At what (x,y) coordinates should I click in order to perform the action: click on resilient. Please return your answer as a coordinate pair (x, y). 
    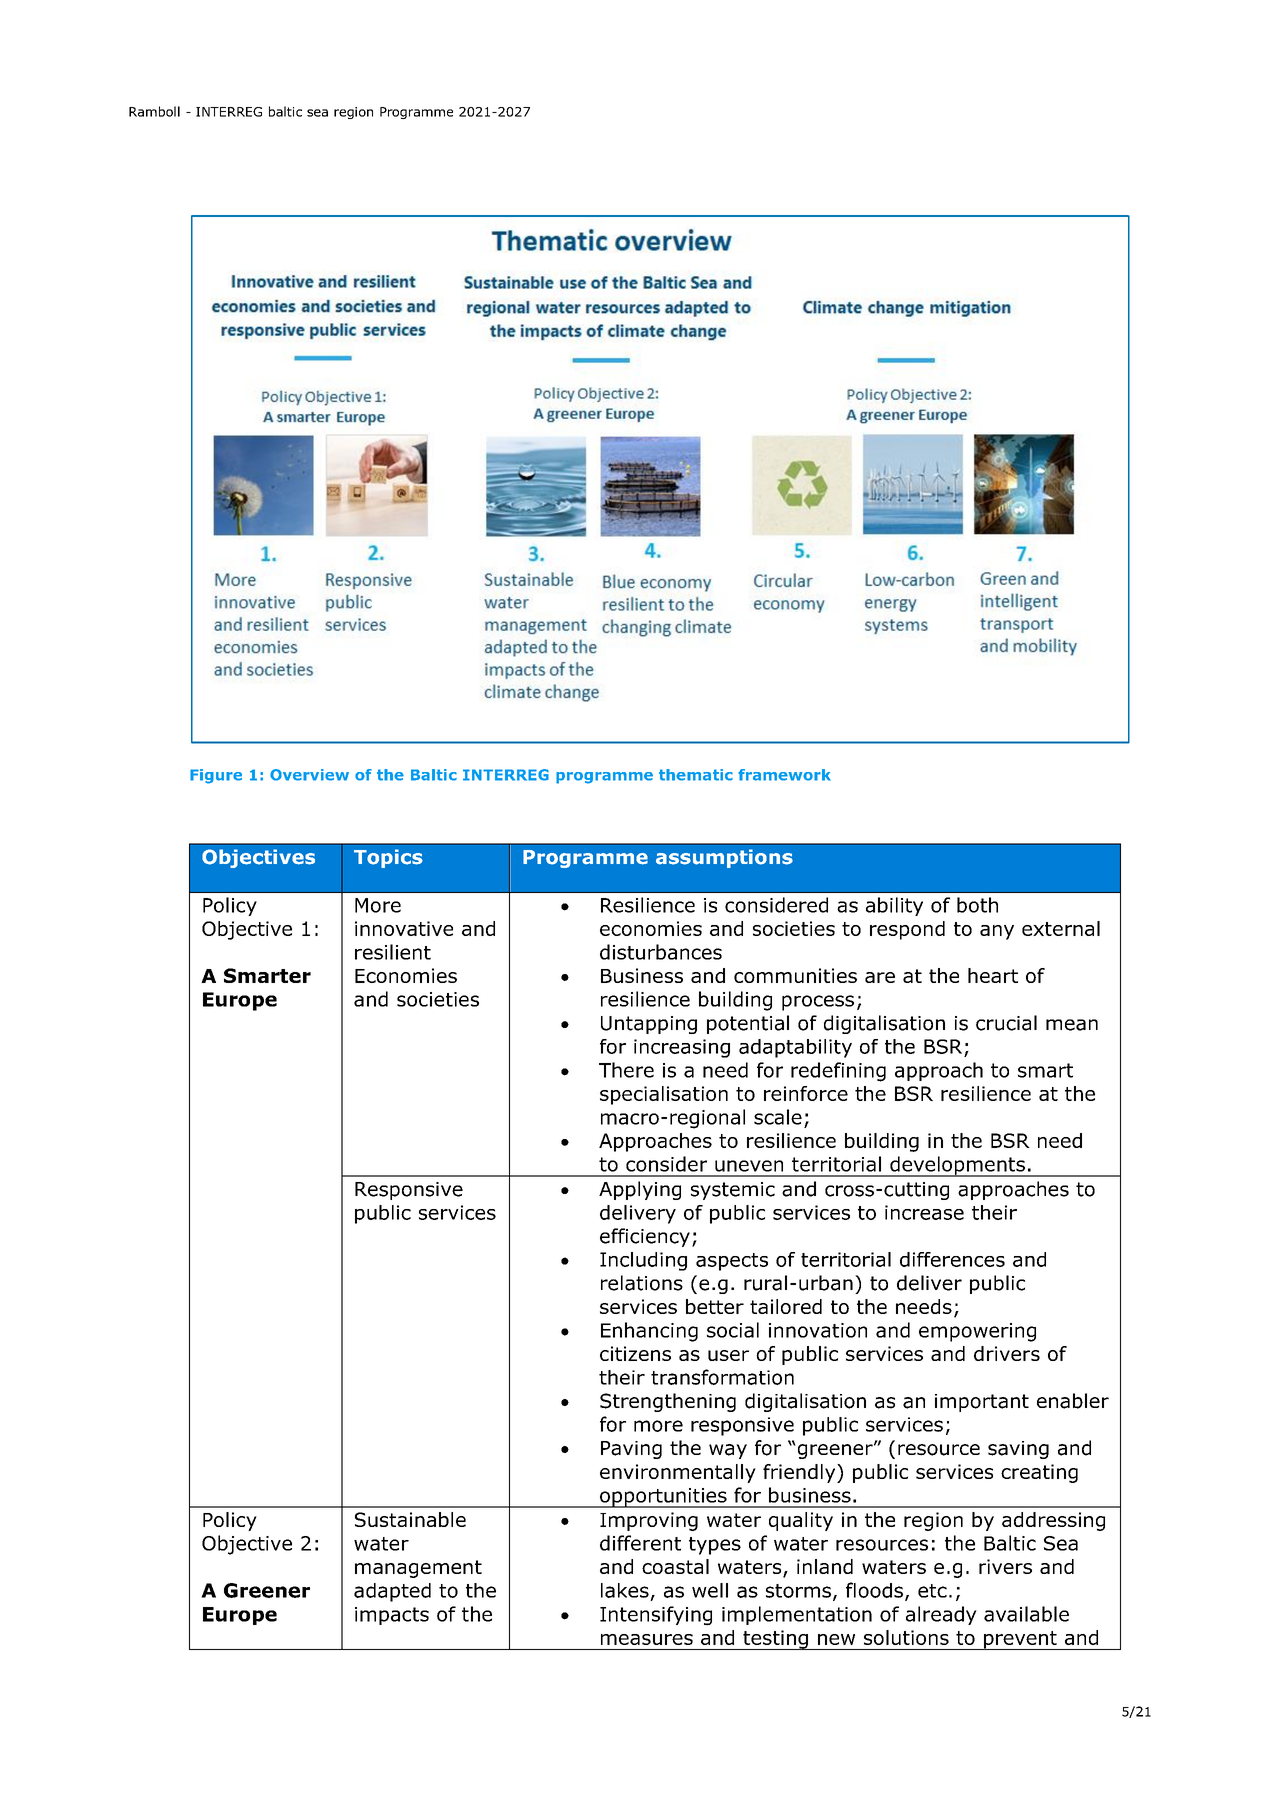
    Looking at the image, I should click on (393, 952).
